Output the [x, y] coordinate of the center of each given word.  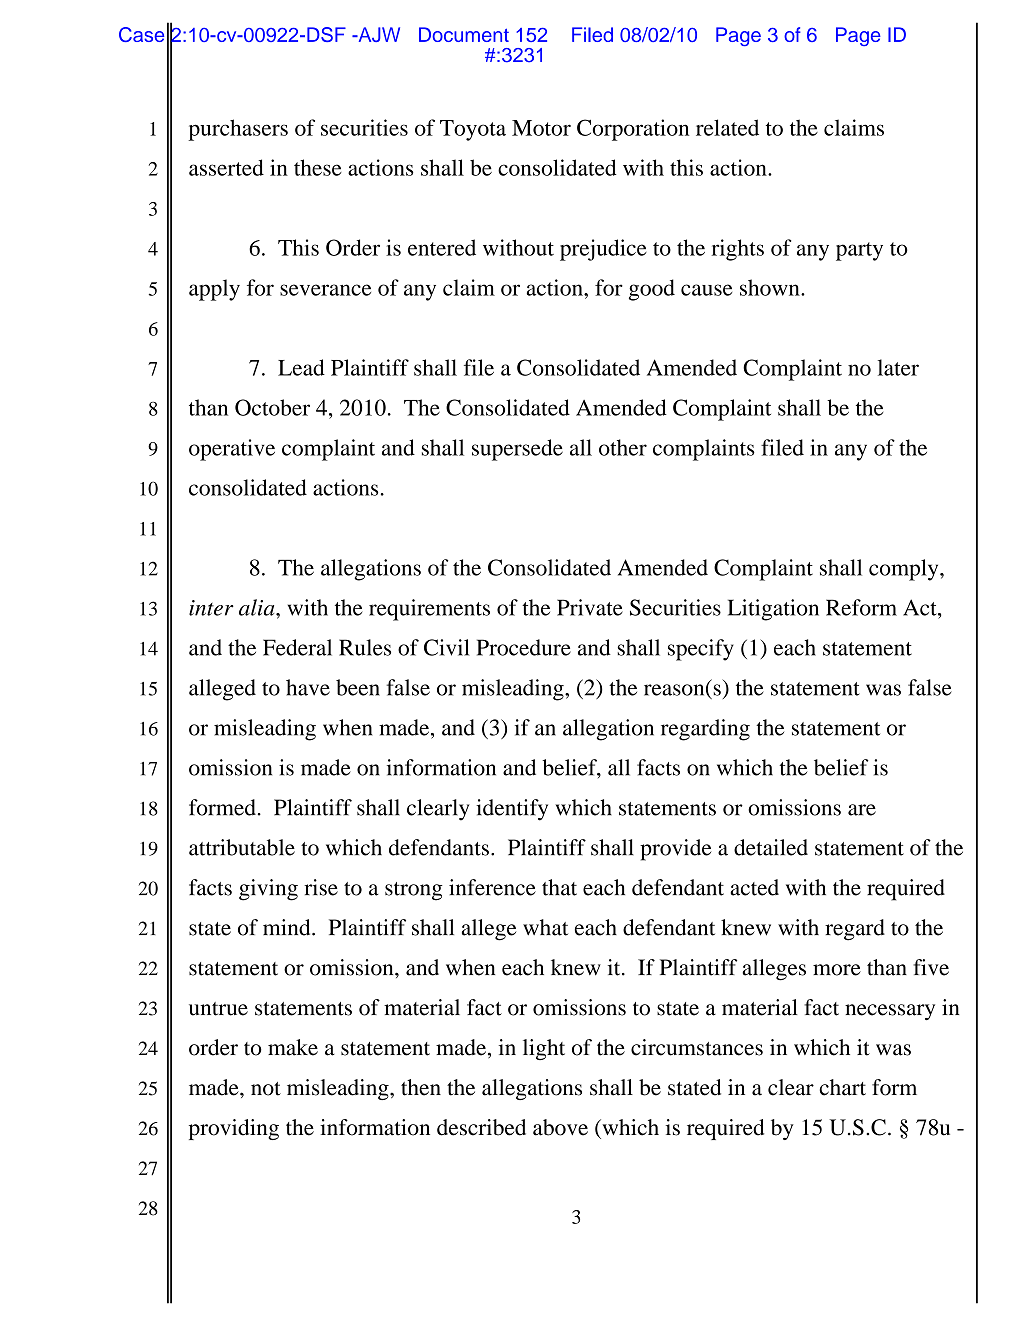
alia [258, 607]
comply [905, 570]
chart [842, 1087]
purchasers [238, 130]
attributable [242, 847]
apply [214, 290]
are [862, 810]
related [727, 127]
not [266, 1089]
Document [464, 34]
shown [771, 287]
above [560, 1127]
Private [590, 607]
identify [512, 810]
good [652, 290]
